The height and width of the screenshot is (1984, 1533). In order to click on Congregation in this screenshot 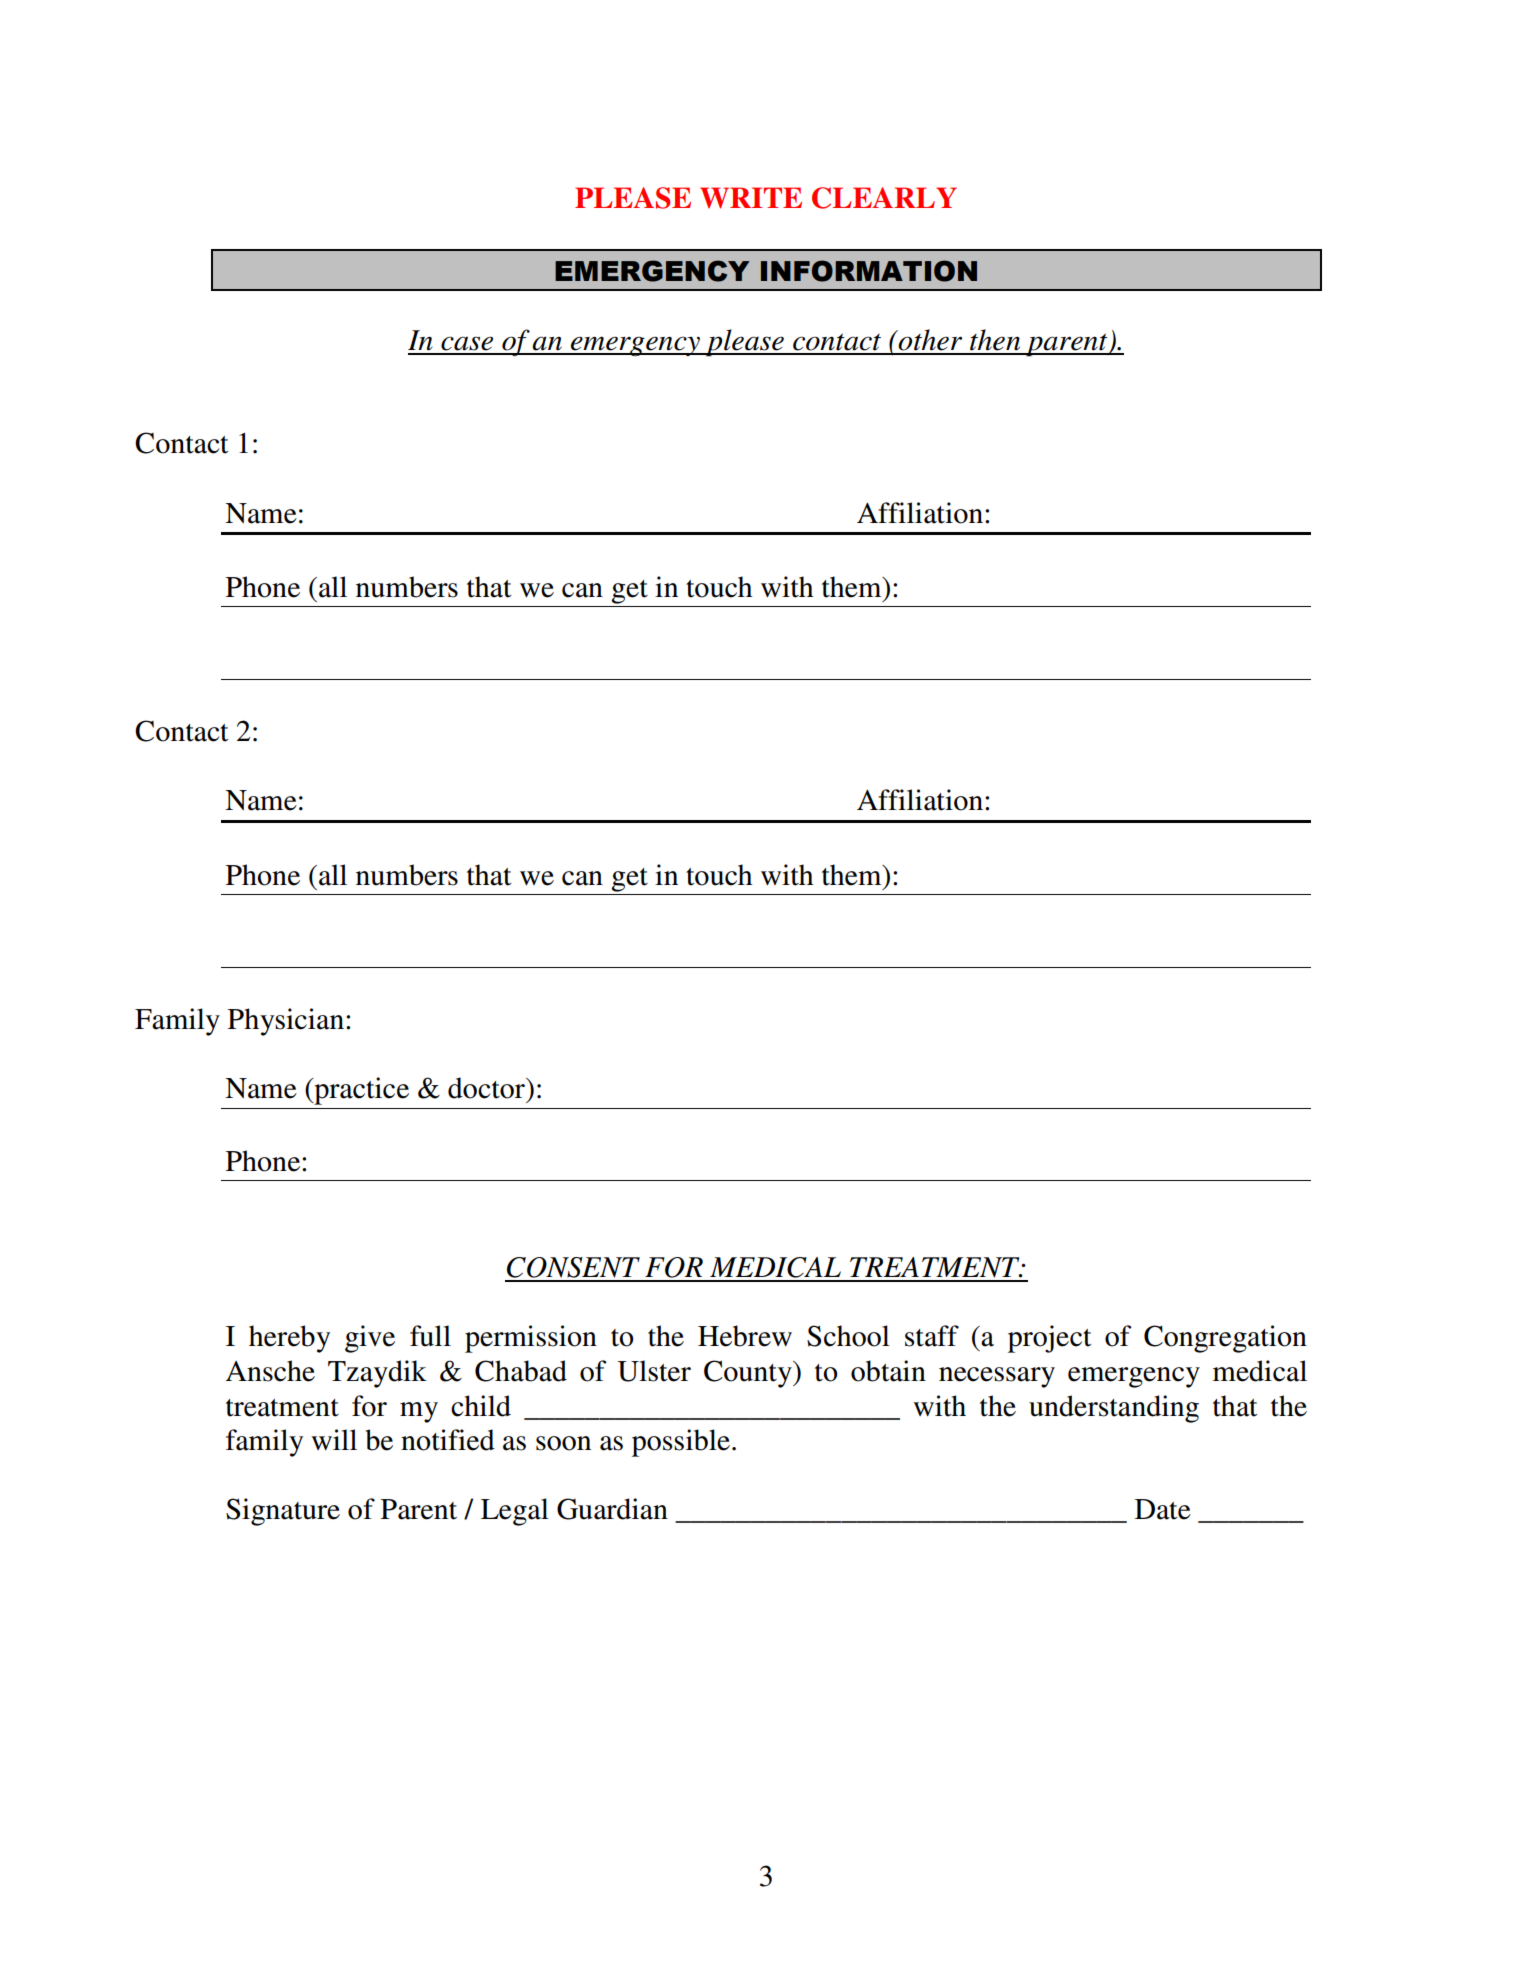, I will do `click(1225, 1339)`.
